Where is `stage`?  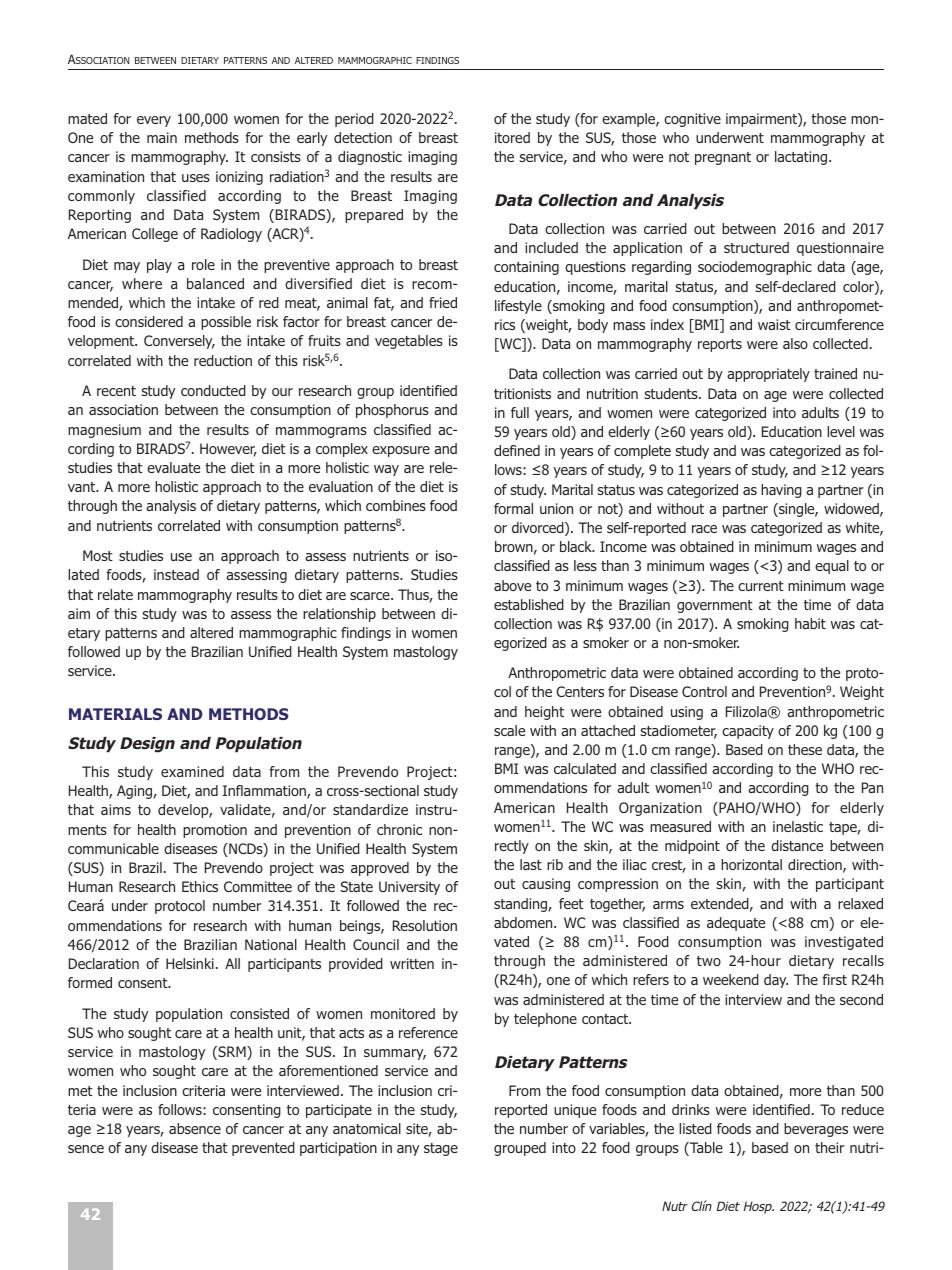 stage is located at coordinates (441, 1149).
